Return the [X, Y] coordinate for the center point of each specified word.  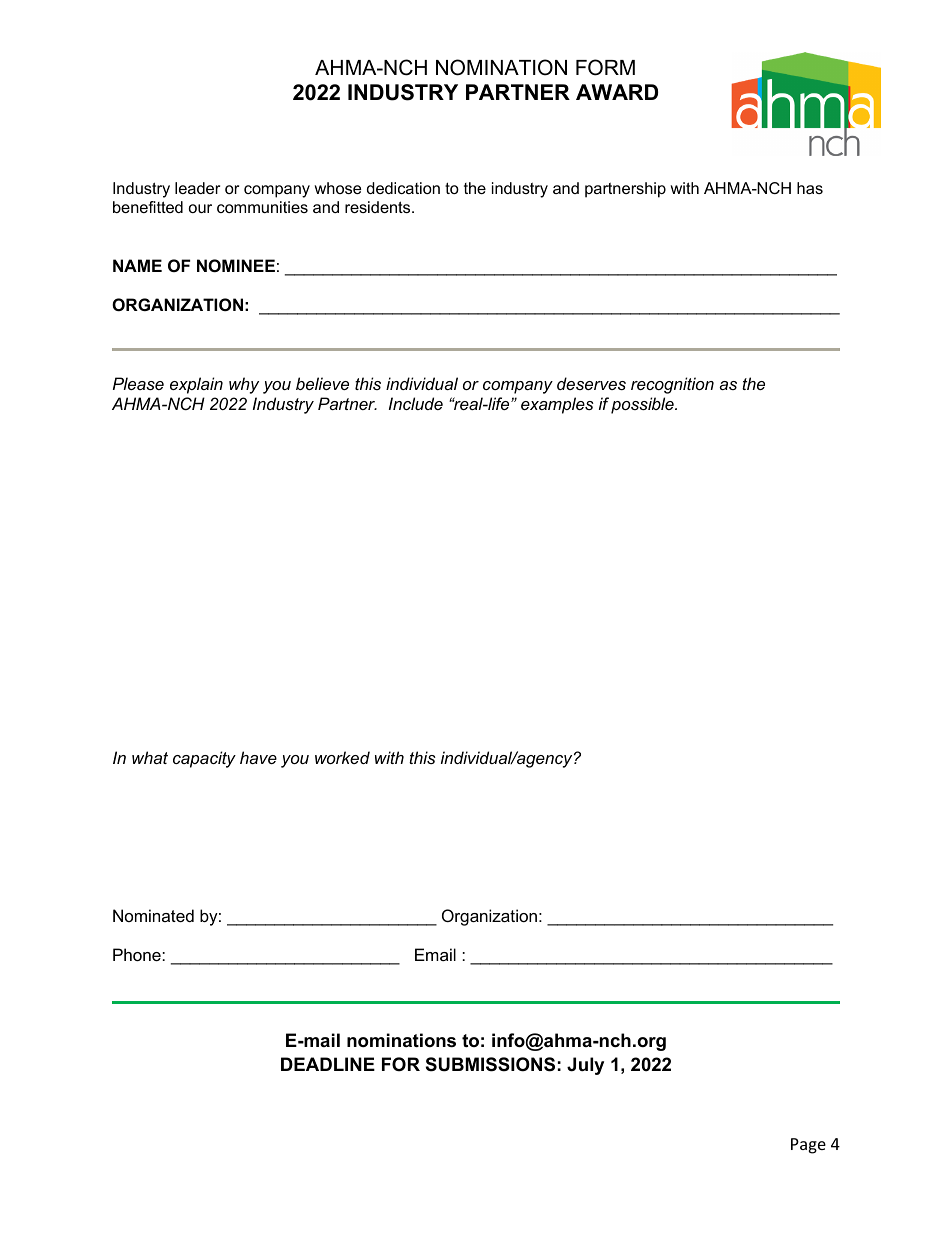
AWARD [617, 92]
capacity [204, 759]
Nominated [153, 915]
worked [342, 757]
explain [196, 385]
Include [416, 403]
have [258, 757]
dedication [403, 188]
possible [643, 405]
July [585, 1066]
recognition [672, 385]
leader [197, 188]
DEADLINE [328, 1064]
